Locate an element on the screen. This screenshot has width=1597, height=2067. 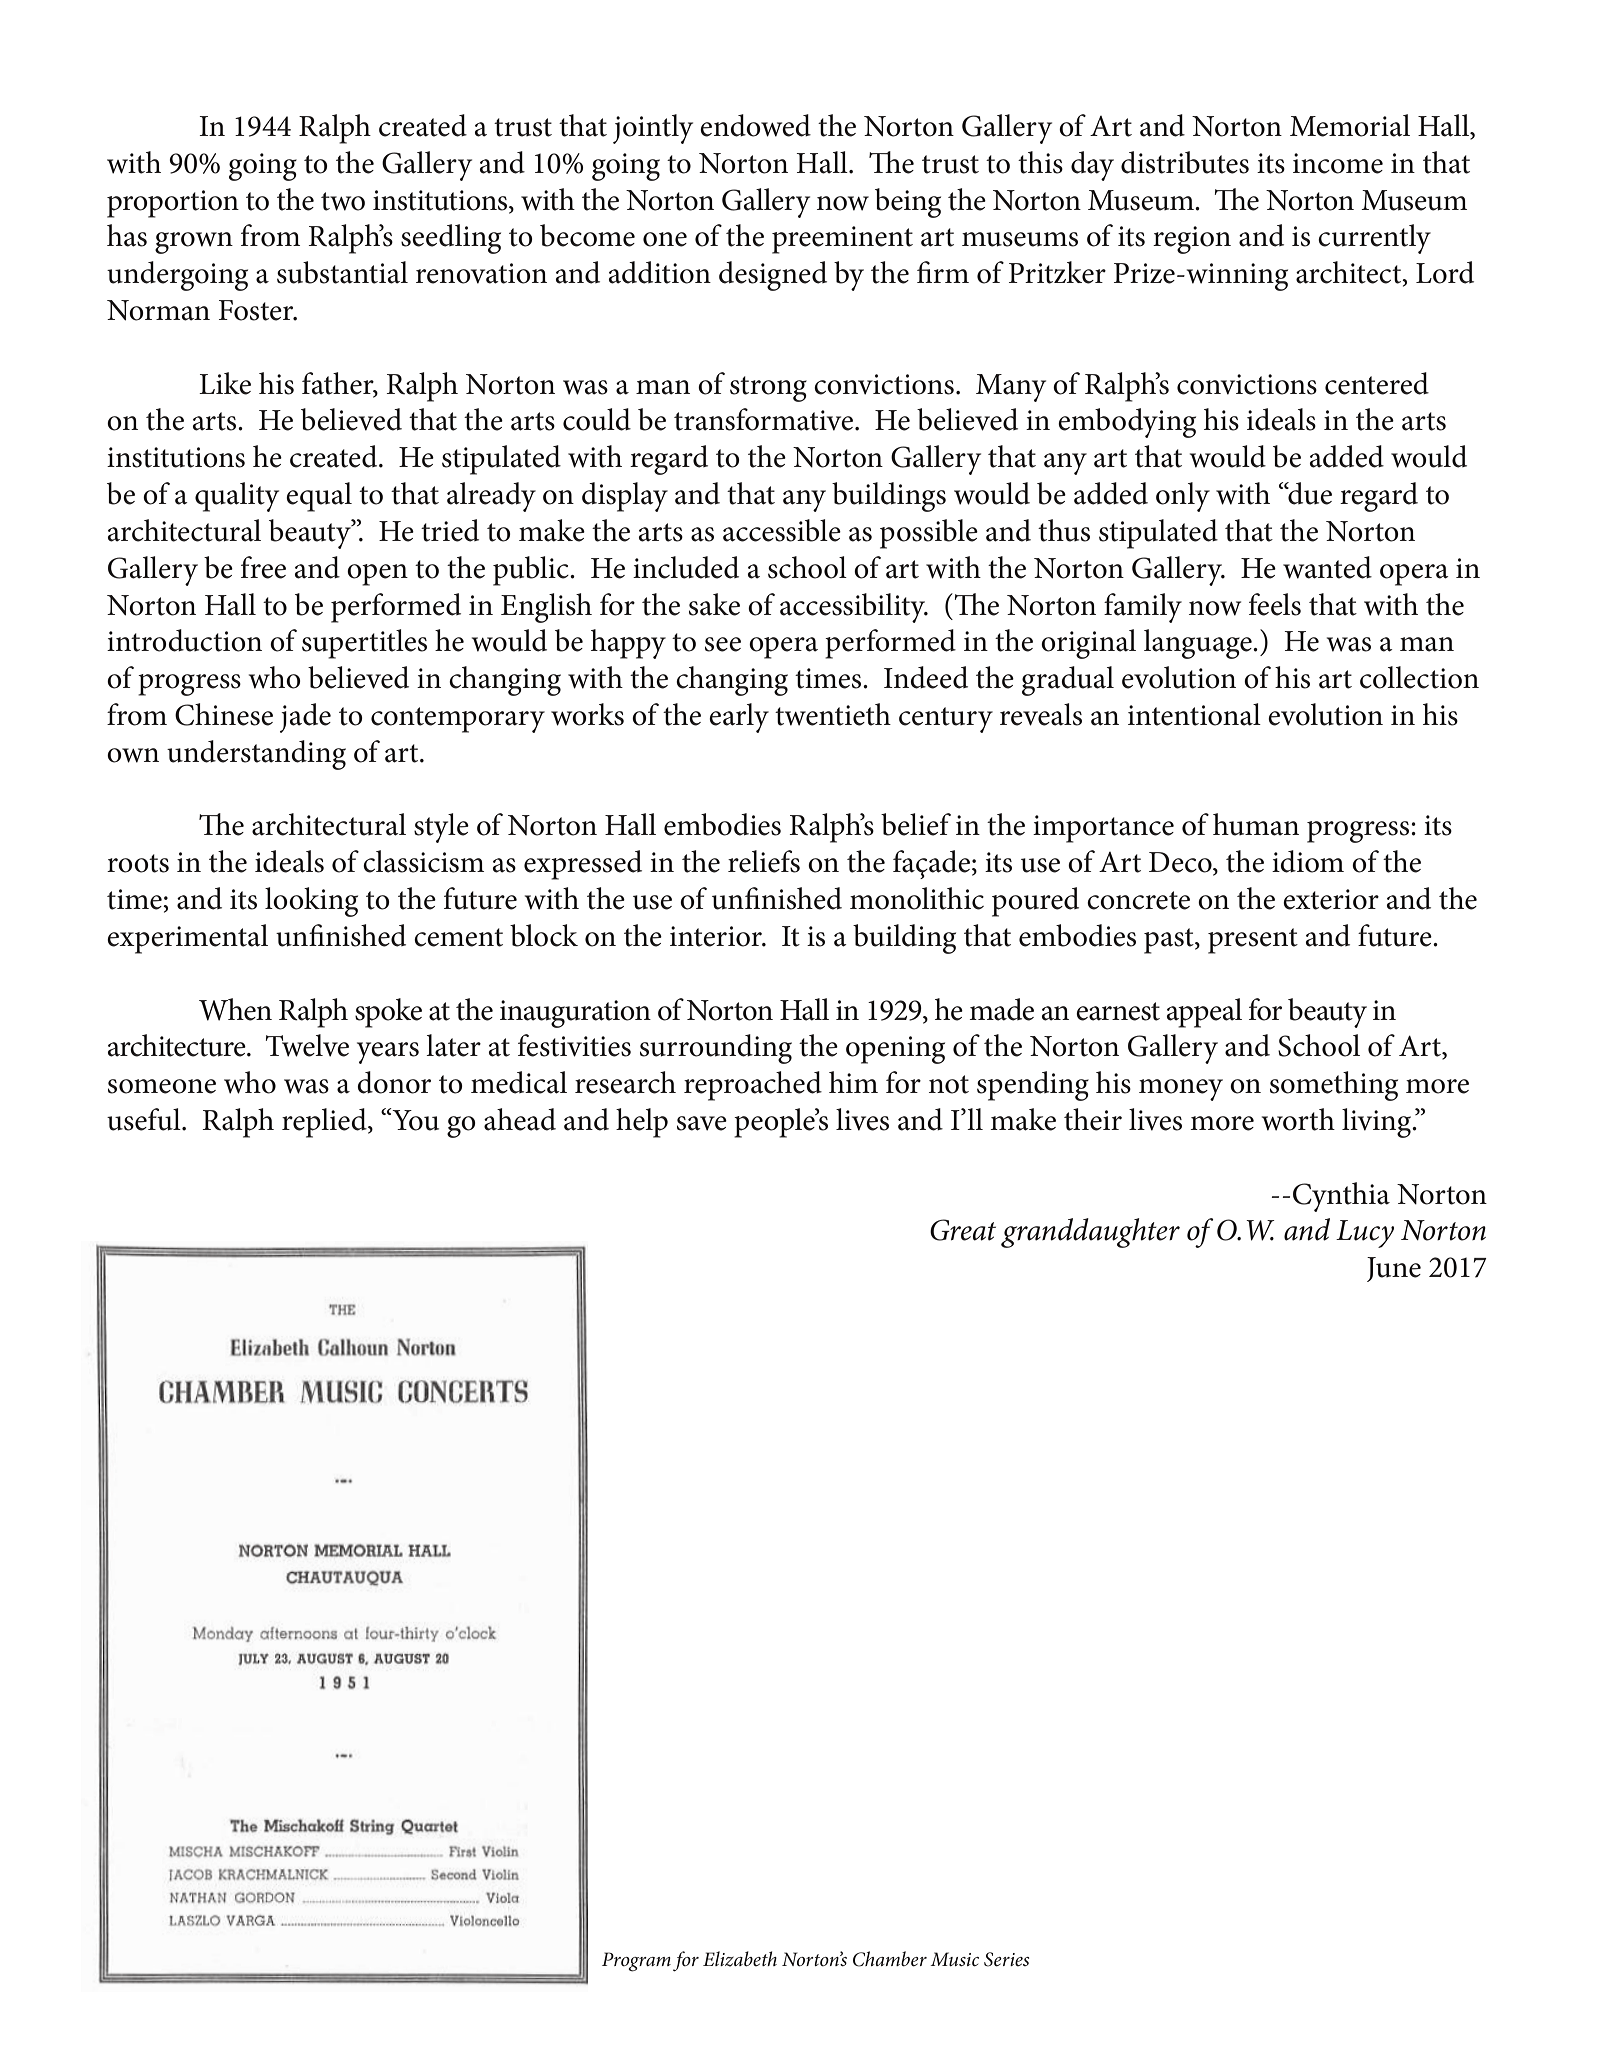
Elizabeth is located at coordinates (740, 1959).
